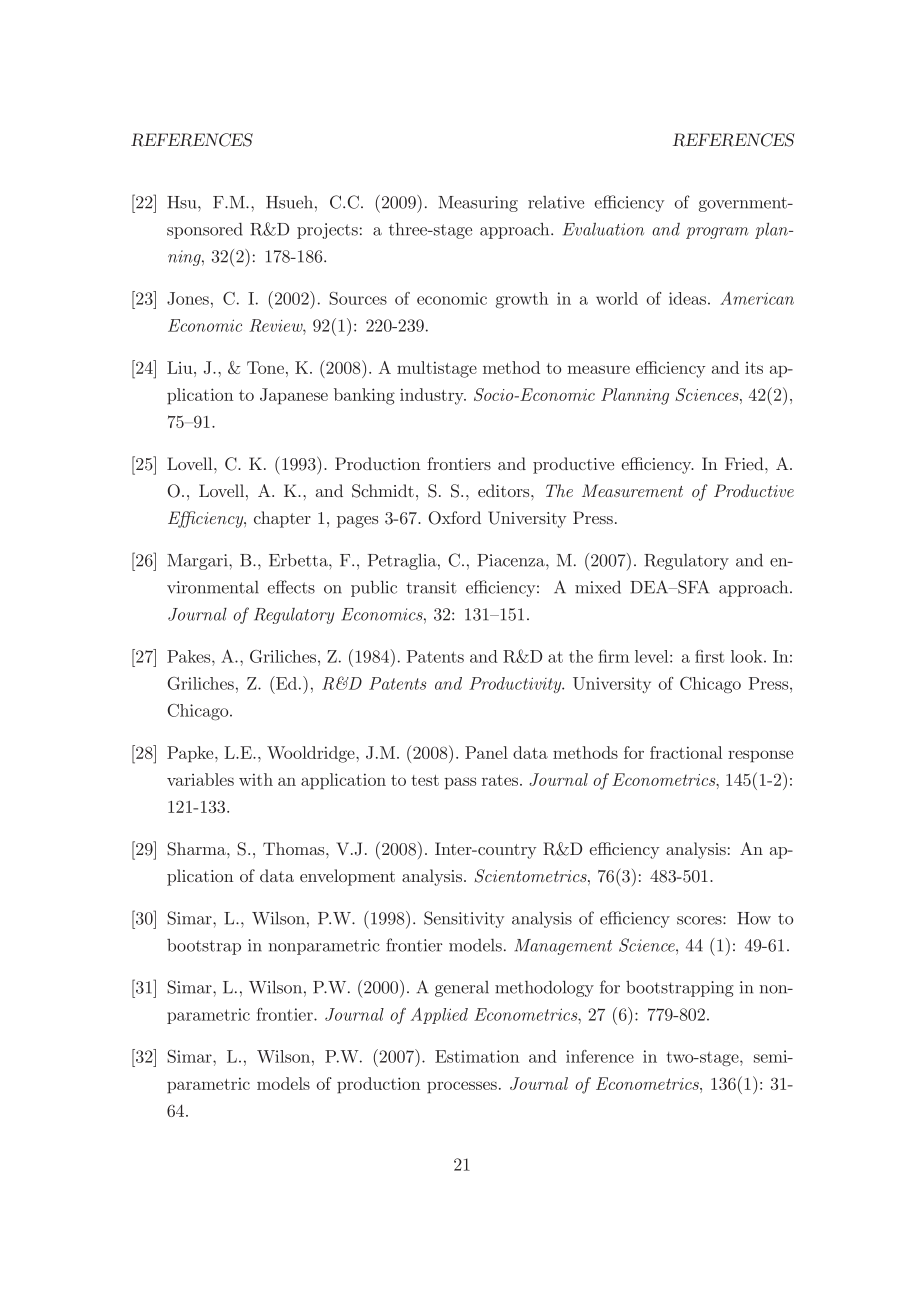  I want to click on look, so click(748, 656).
